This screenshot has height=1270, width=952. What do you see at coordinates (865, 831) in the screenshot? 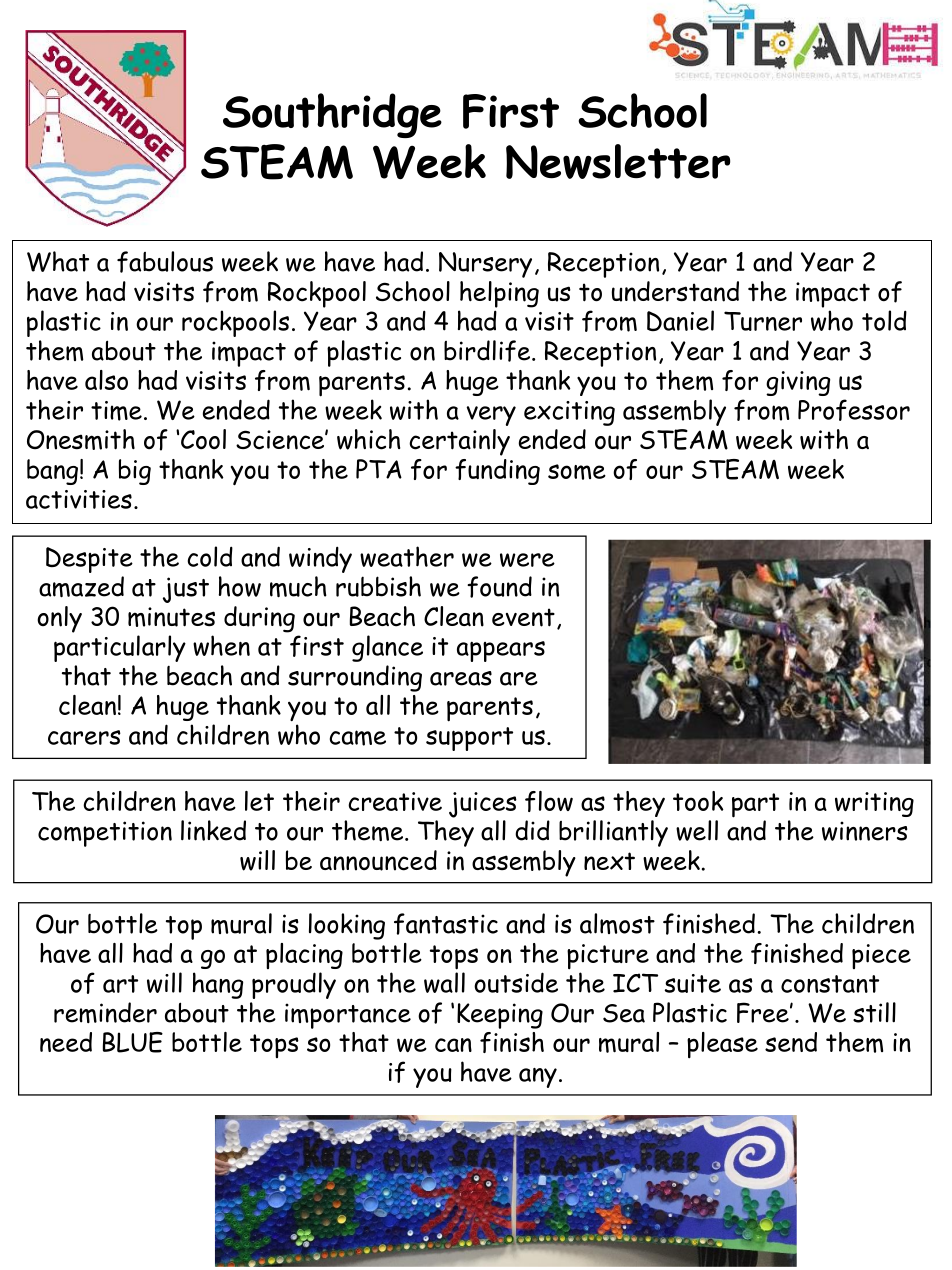
I see `winners` at bounding box center [865, 831].
